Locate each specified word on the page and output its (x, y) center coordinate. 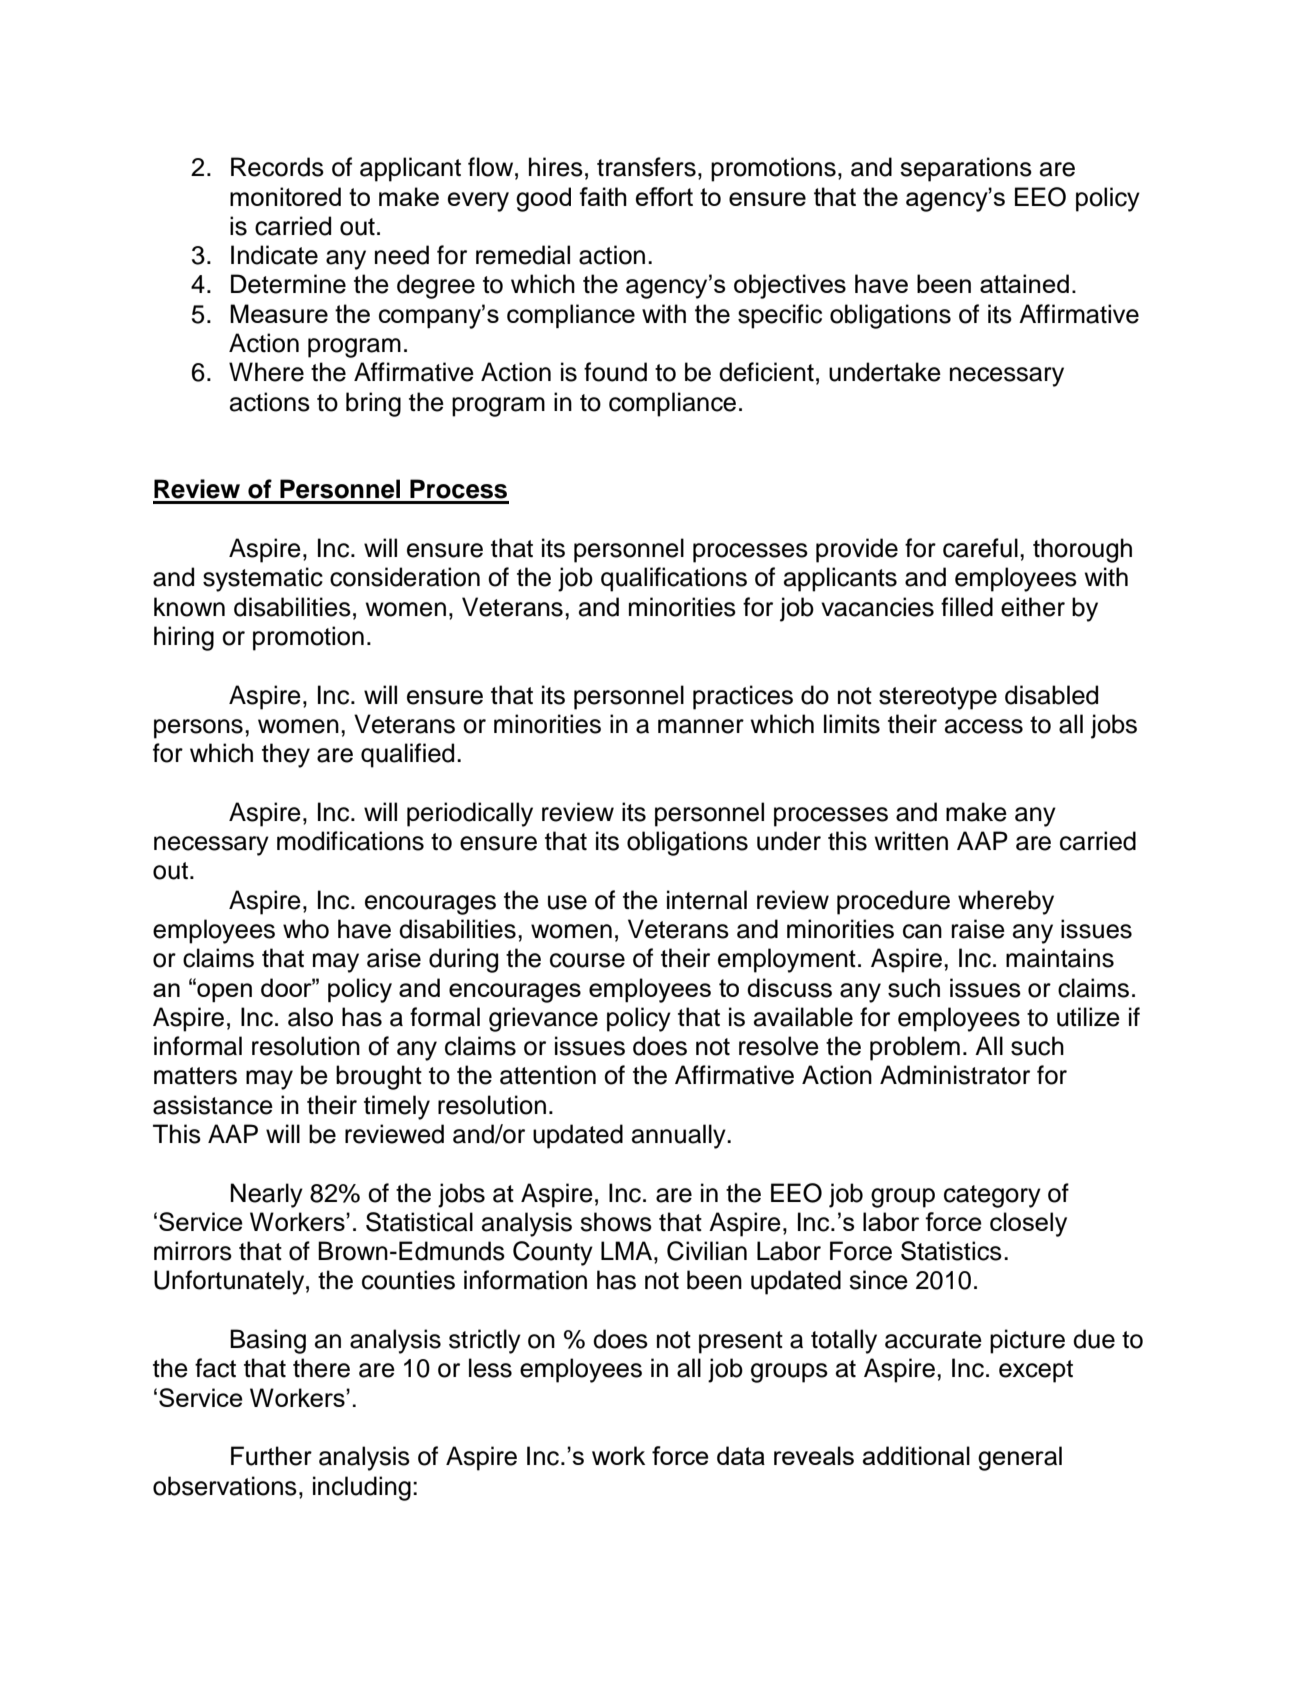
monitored (285, 196)
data (741, 1455)
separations (966, 169)
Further (271, 1456)
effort (664, 196)
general (1020, 1458)
